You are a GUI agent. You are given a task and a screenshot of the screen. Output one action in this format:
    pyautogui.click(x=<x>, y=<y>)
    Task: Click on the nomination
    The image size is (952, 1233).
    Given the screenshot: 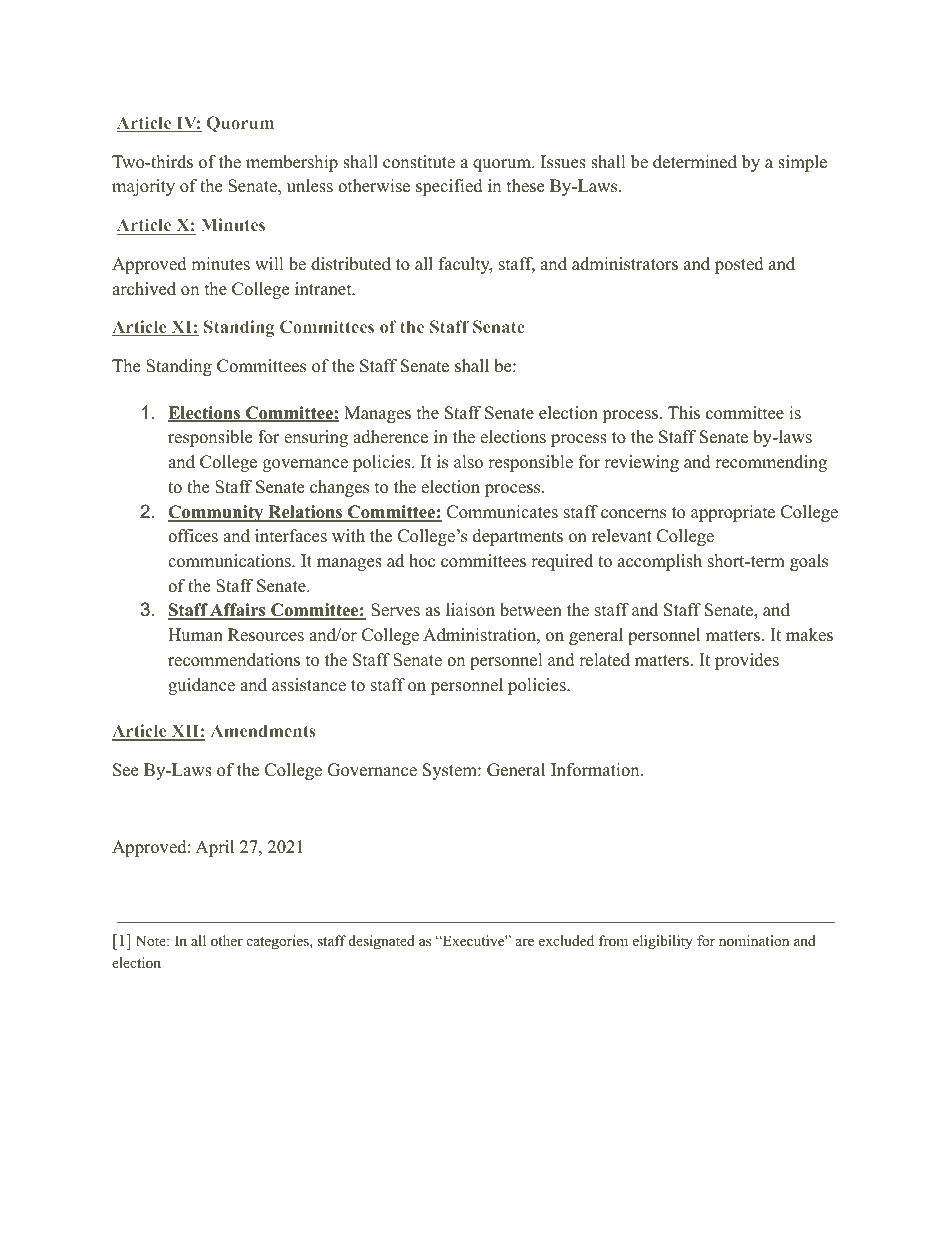 What is the action you would take?
    pyautogui.click(x=754, y=940)
